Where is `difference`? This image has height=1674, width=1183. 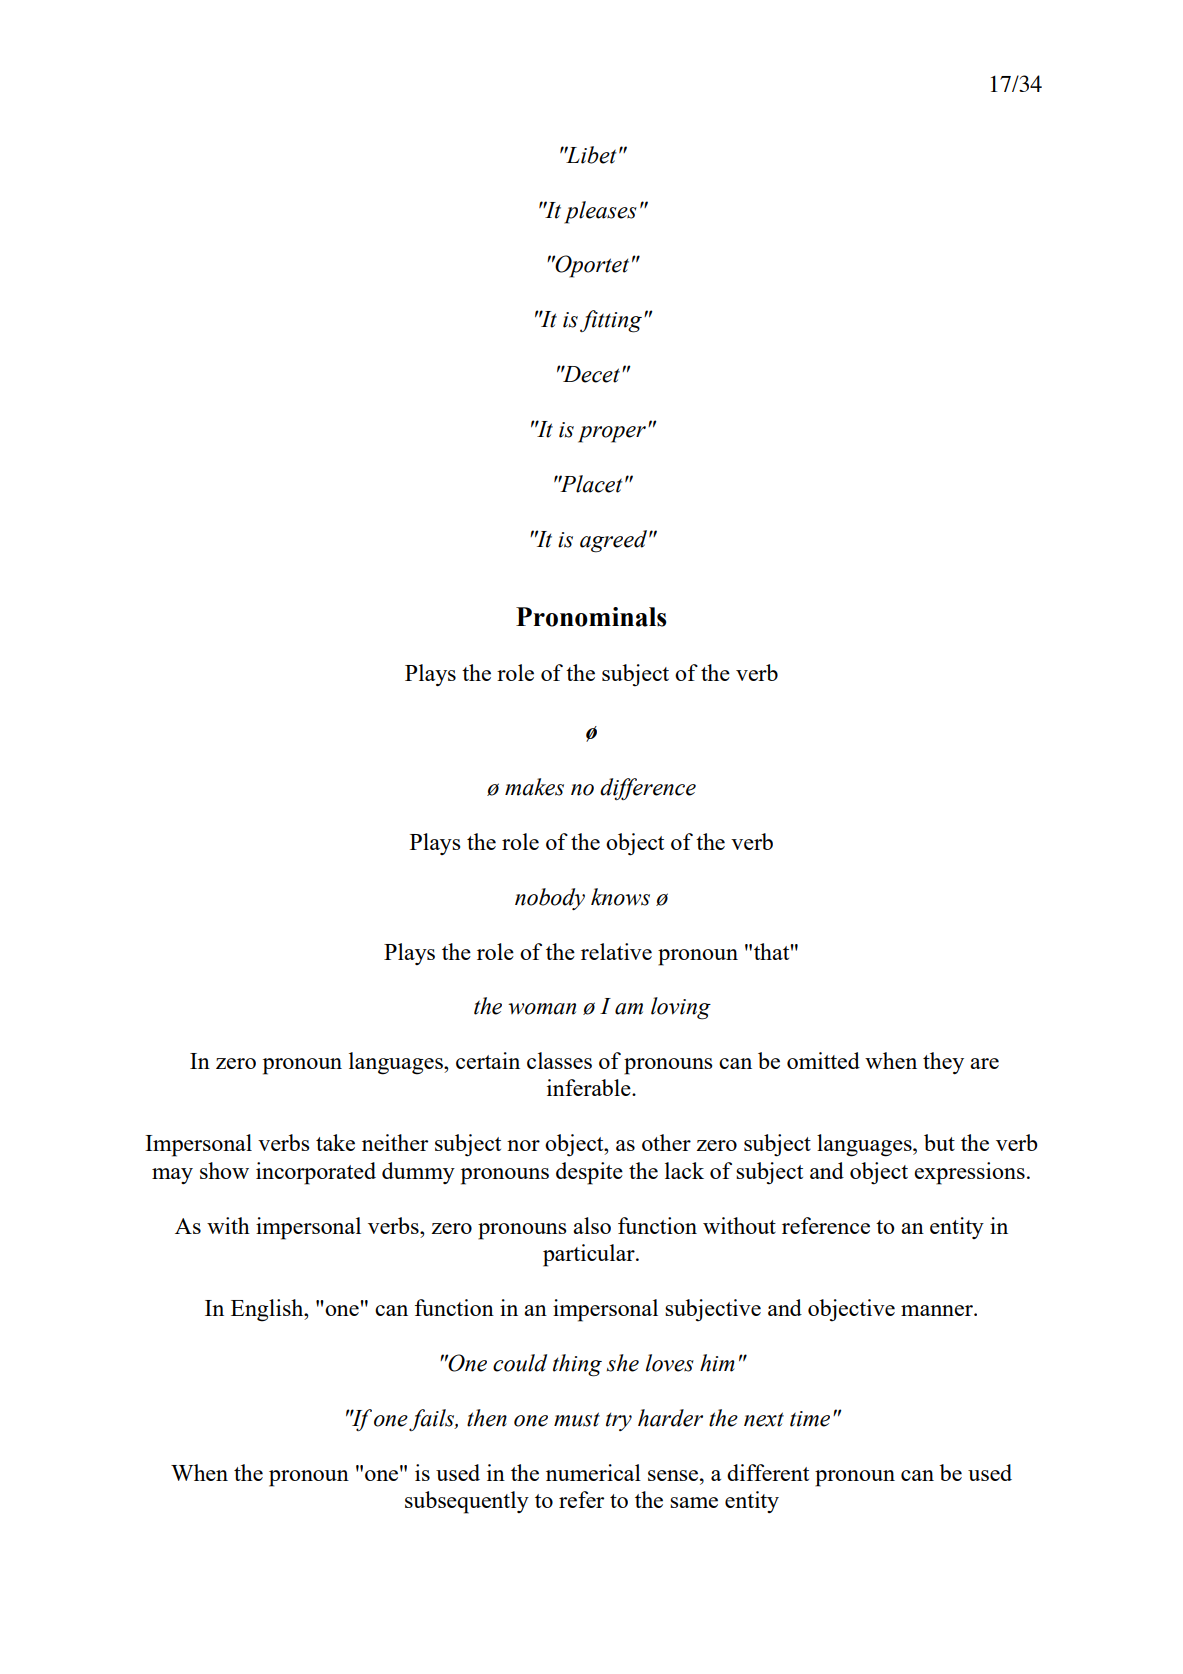
difference is located at coordinates (648, 789).
